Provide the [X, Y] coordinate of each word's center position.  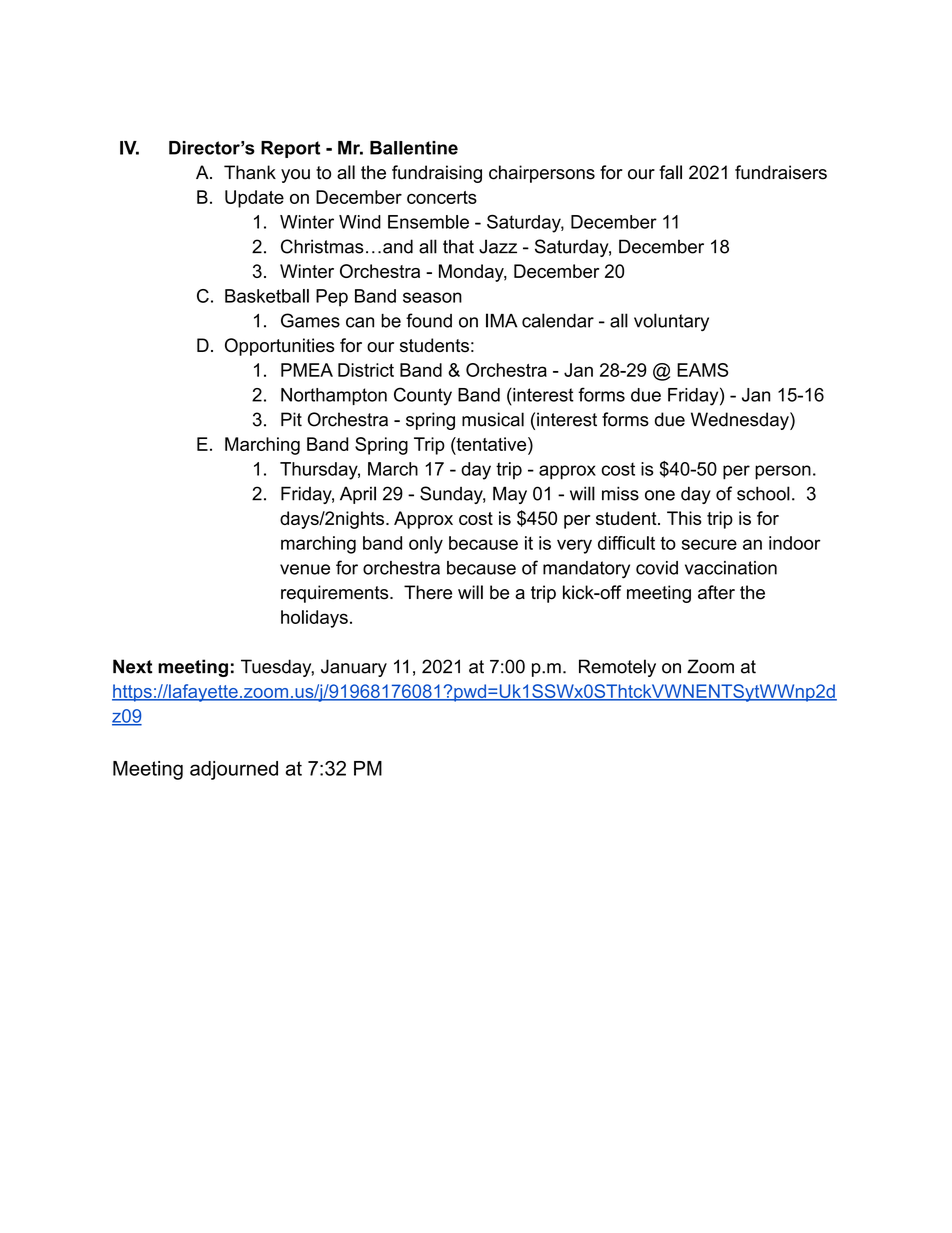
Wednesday [741, 421]
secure [709, 544]
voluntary [671, 322]
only [426, 545]
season [432, 297]
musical [493, 419]
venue [305, 569]
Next [132, 666]
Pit [291, 419]
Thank [250, 172]
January [354, 668]
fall [670, 172]
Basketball [267, 296]
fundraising [437, 174]
